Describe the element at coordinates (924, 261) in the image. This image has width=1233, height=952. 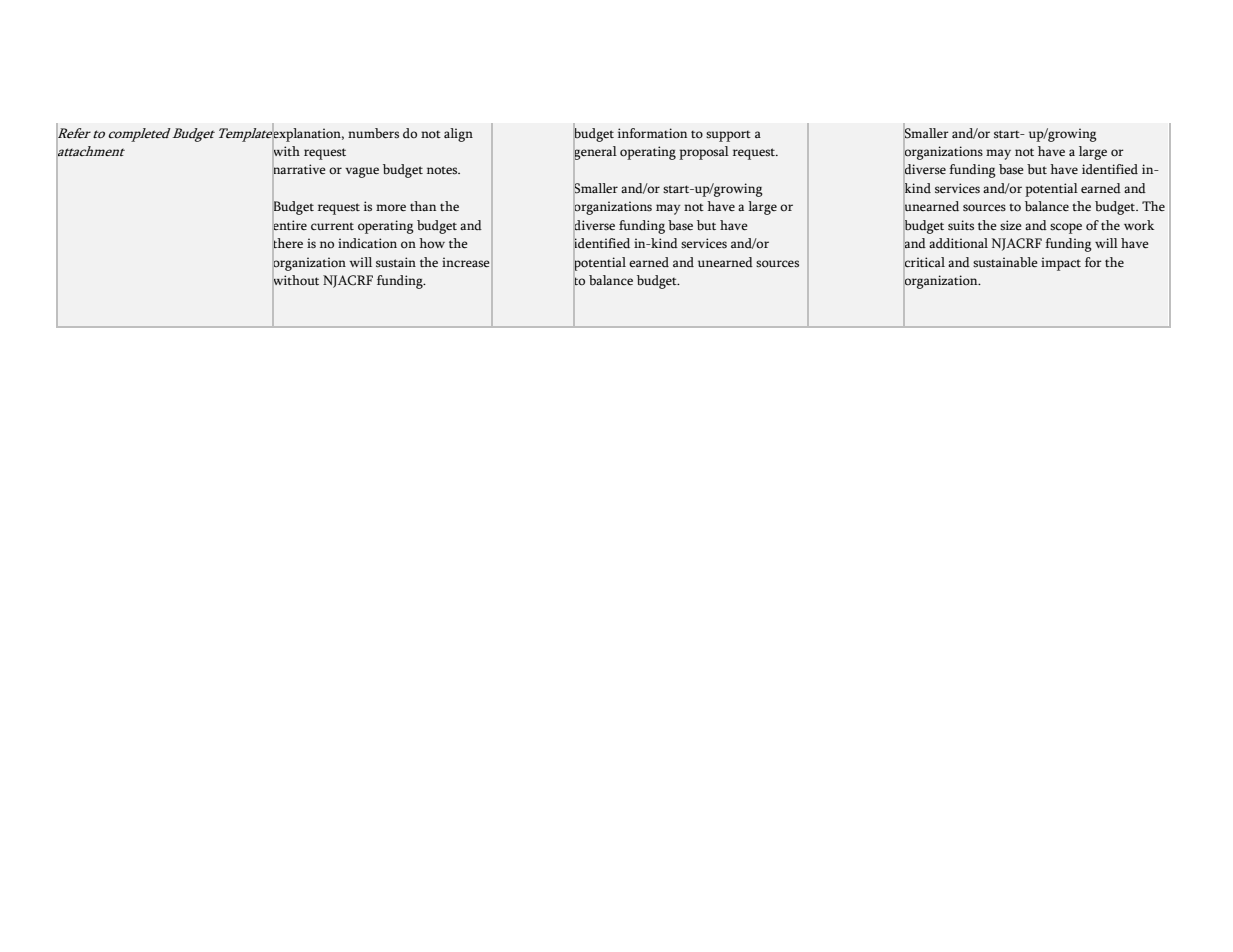
I see `critical` at that location.
